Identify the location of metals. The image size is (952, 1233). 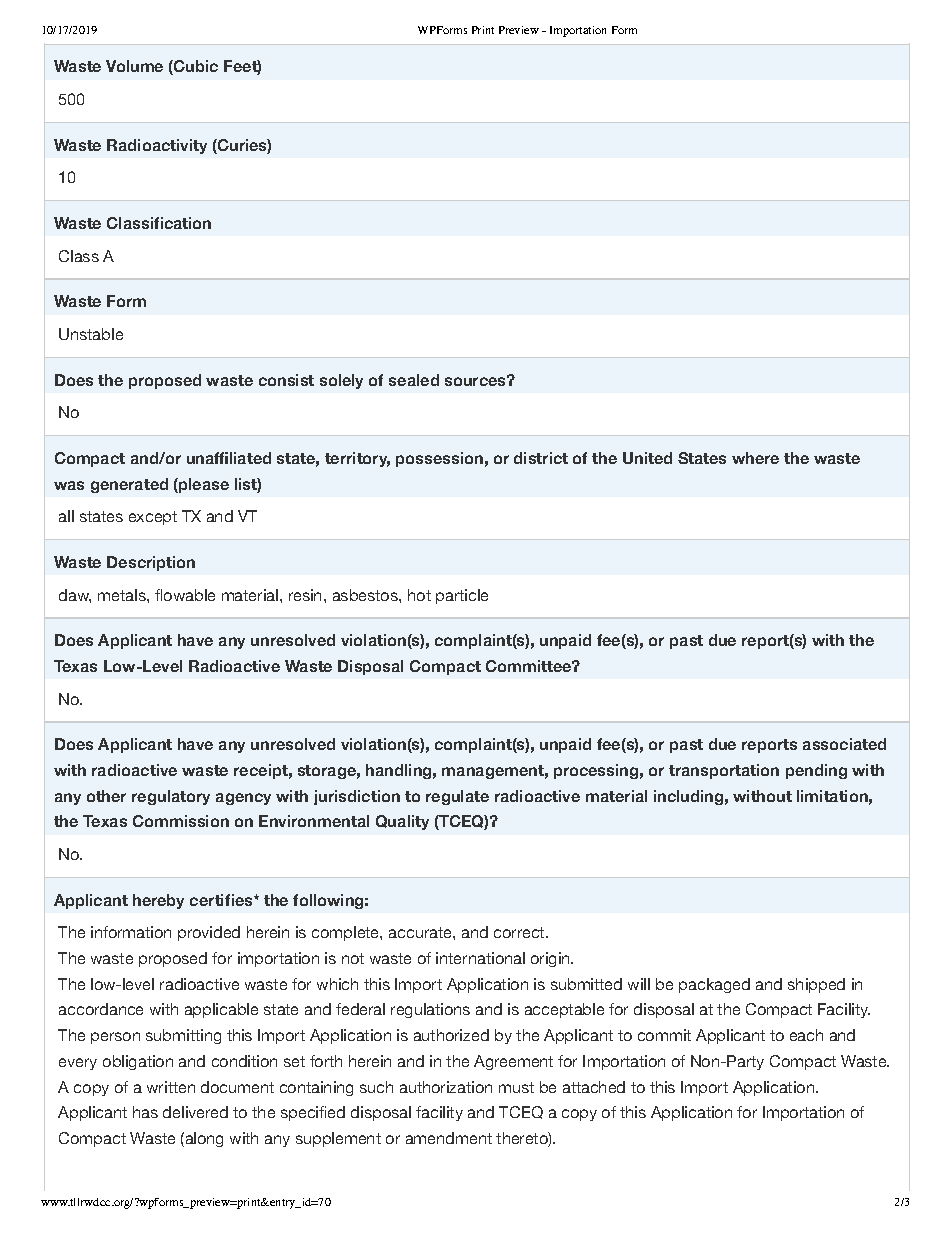
(123, 595).
